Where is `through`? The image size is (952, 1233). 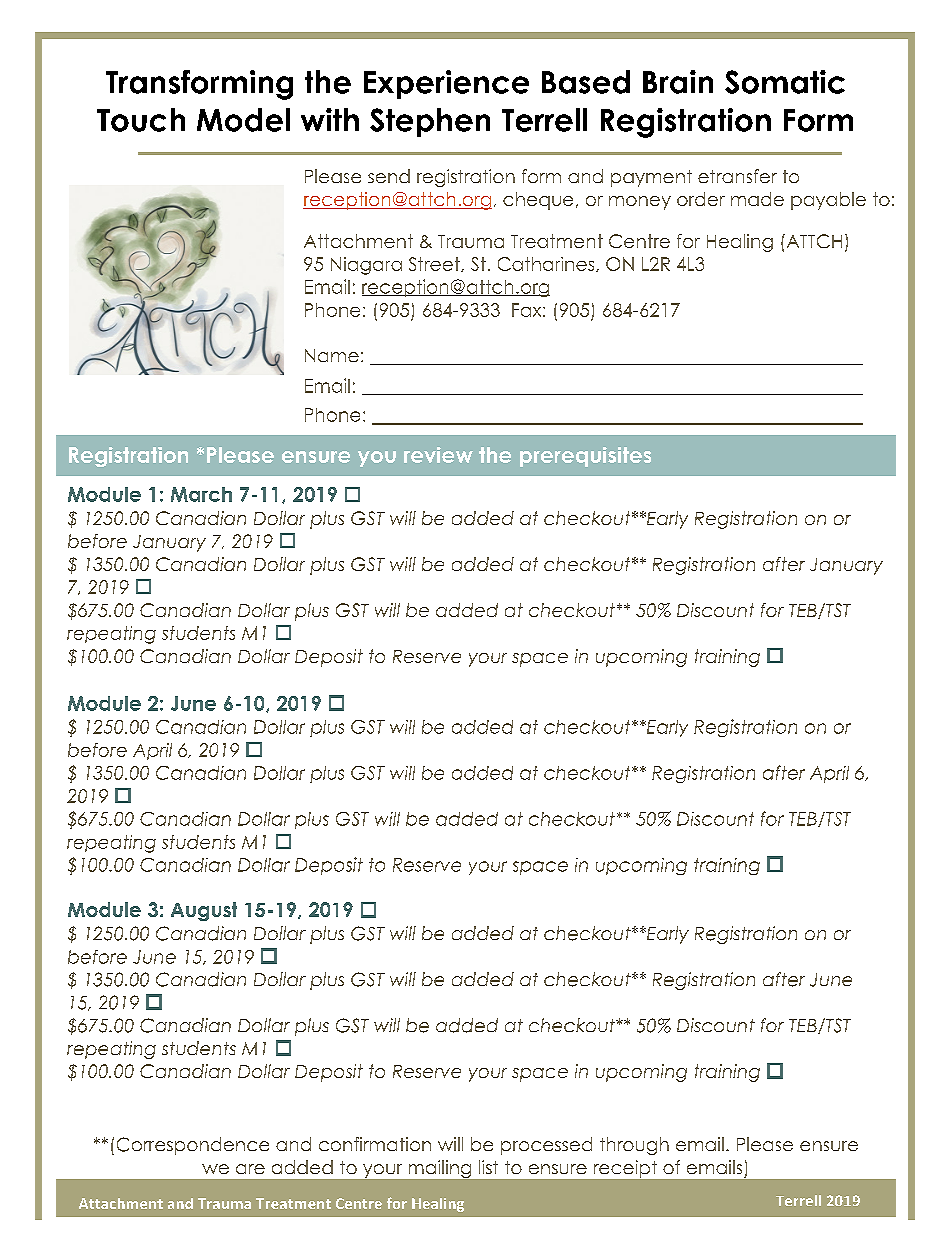 through is located at coordinates (634, 1146).
